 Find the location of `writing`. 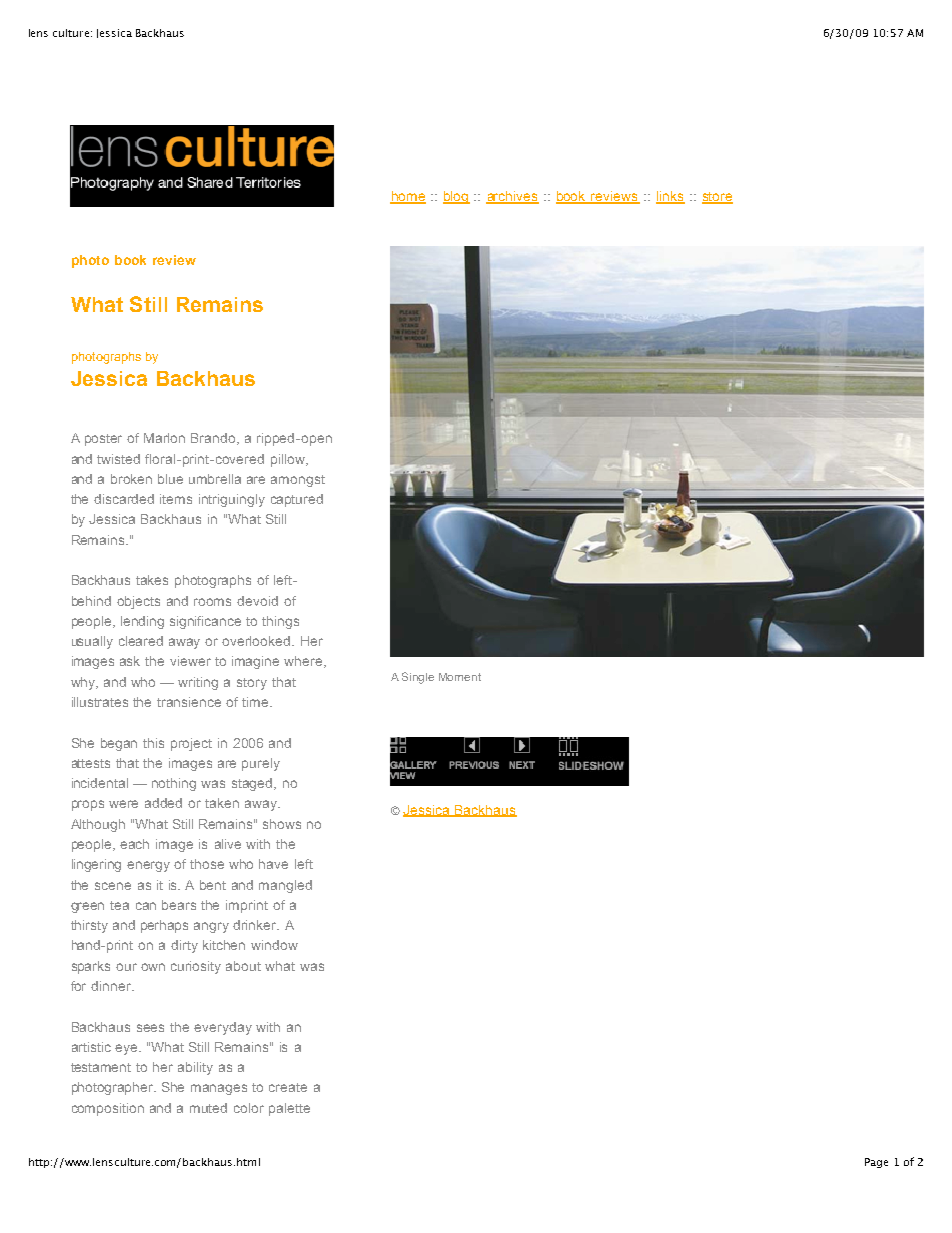

writing is located at coordinates (198, 683).
